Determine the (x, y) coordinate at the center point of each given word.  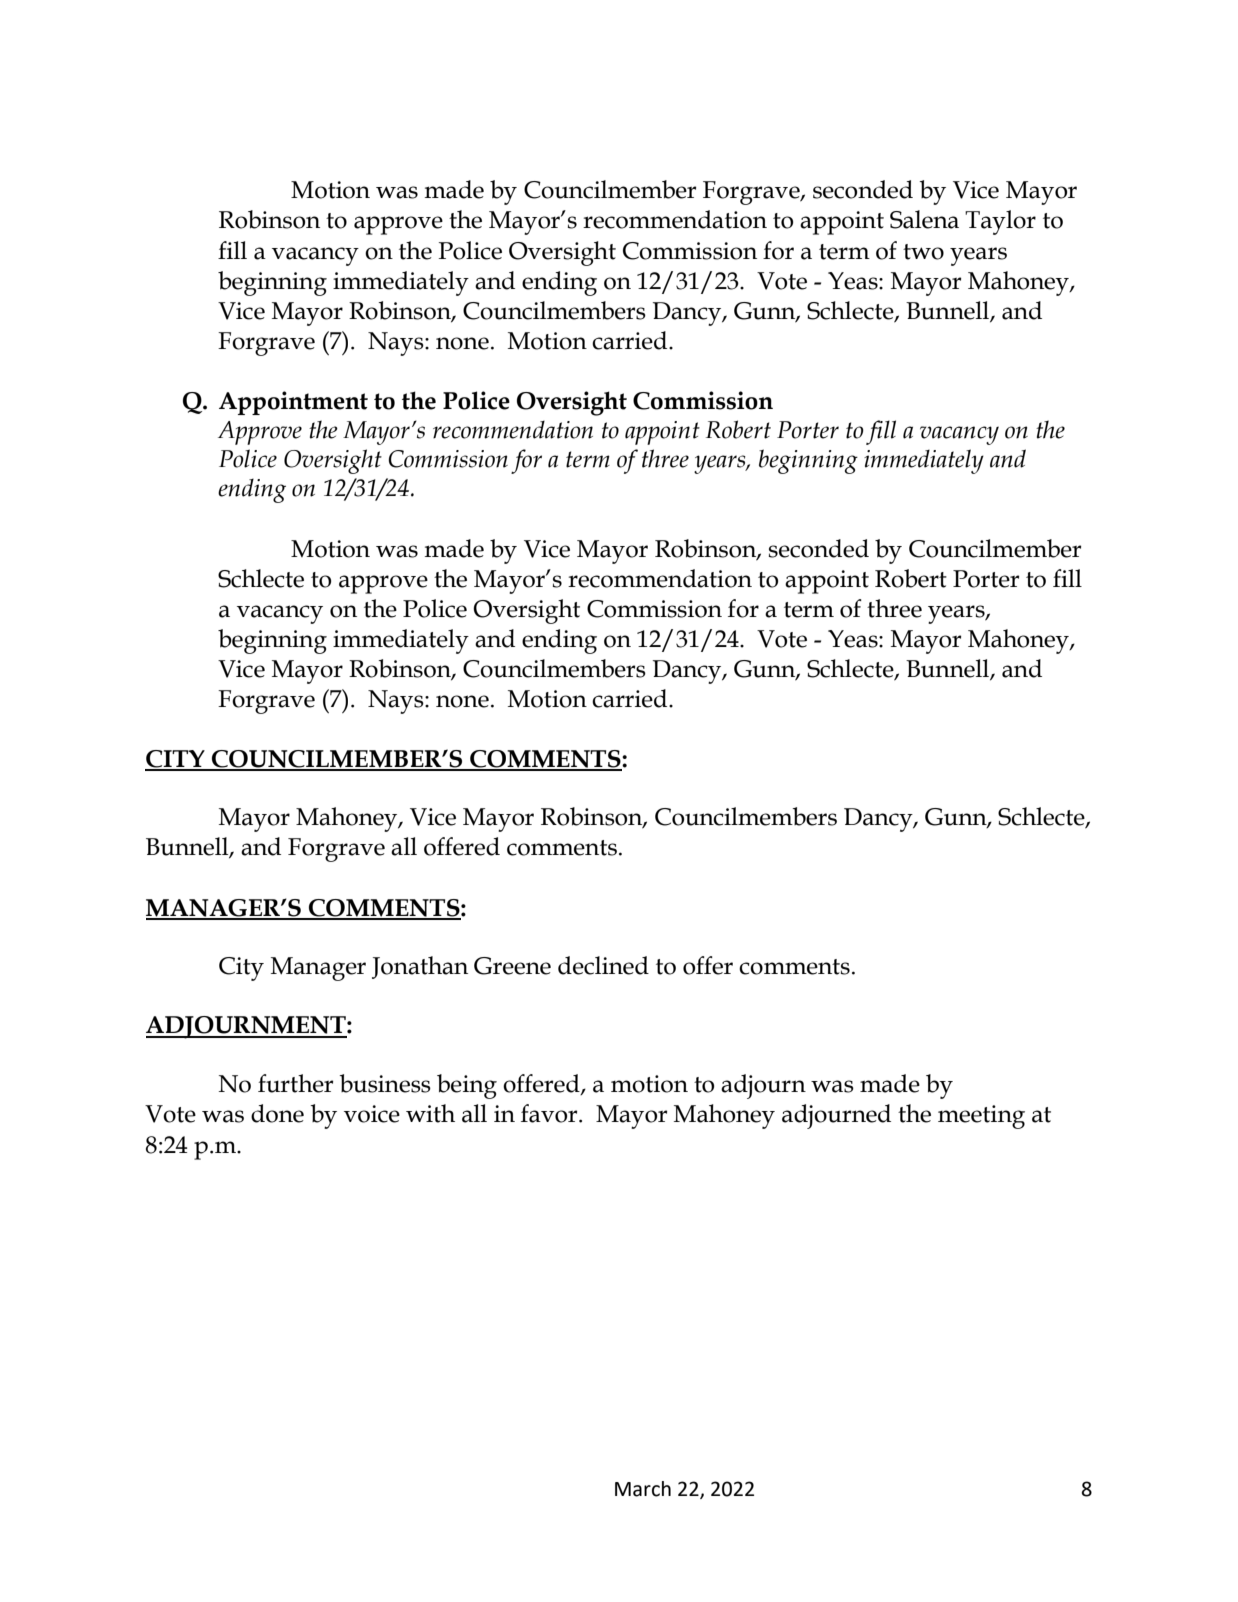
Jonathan (420, 967)
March (643, 1489)
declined (603, 965)
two (923, 252)
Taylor (1000, 222)
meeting (981, 1117)
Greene (512, 966)
